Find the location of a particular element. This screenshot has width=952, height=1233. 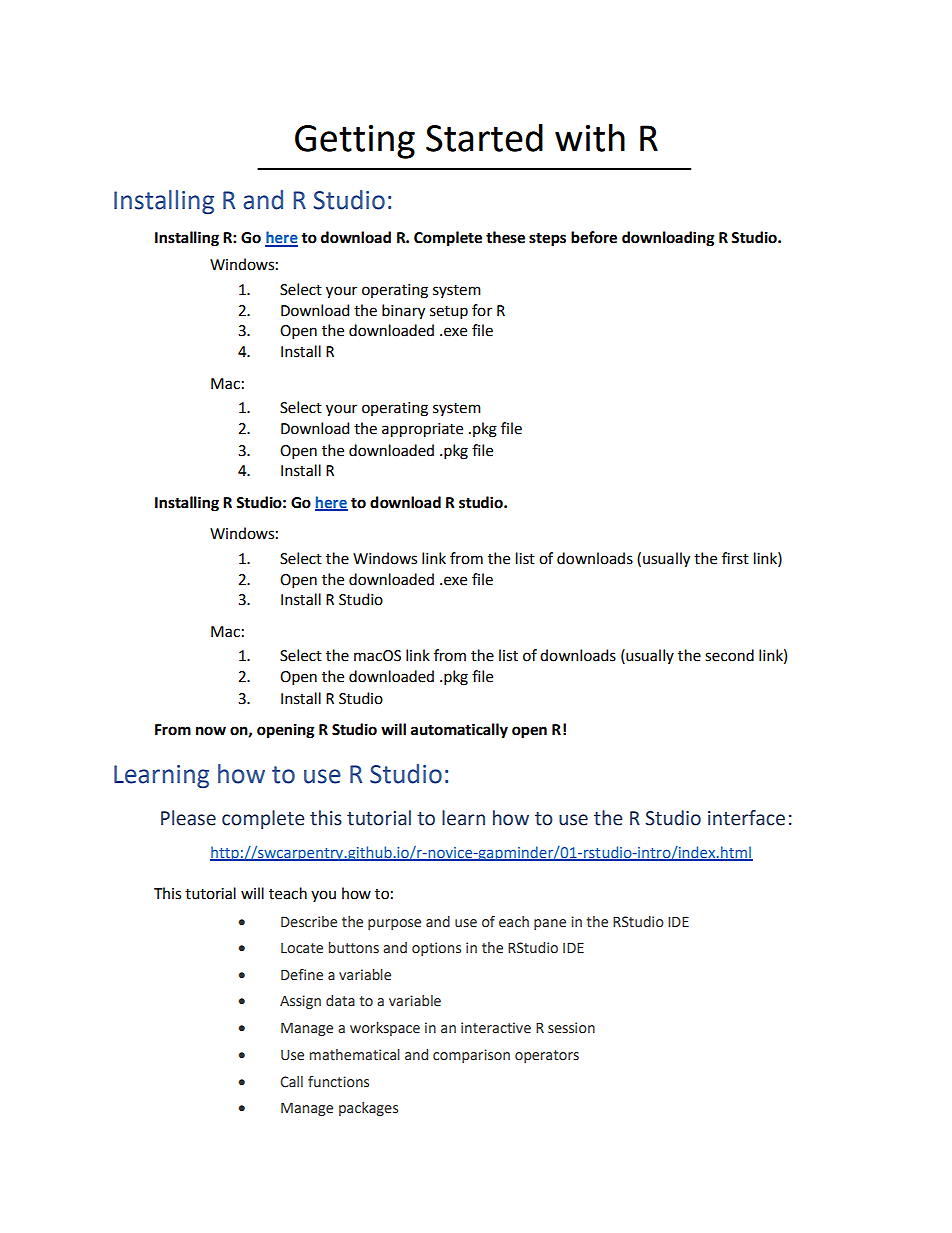

appropriate is located at coordinates (422, 430).
